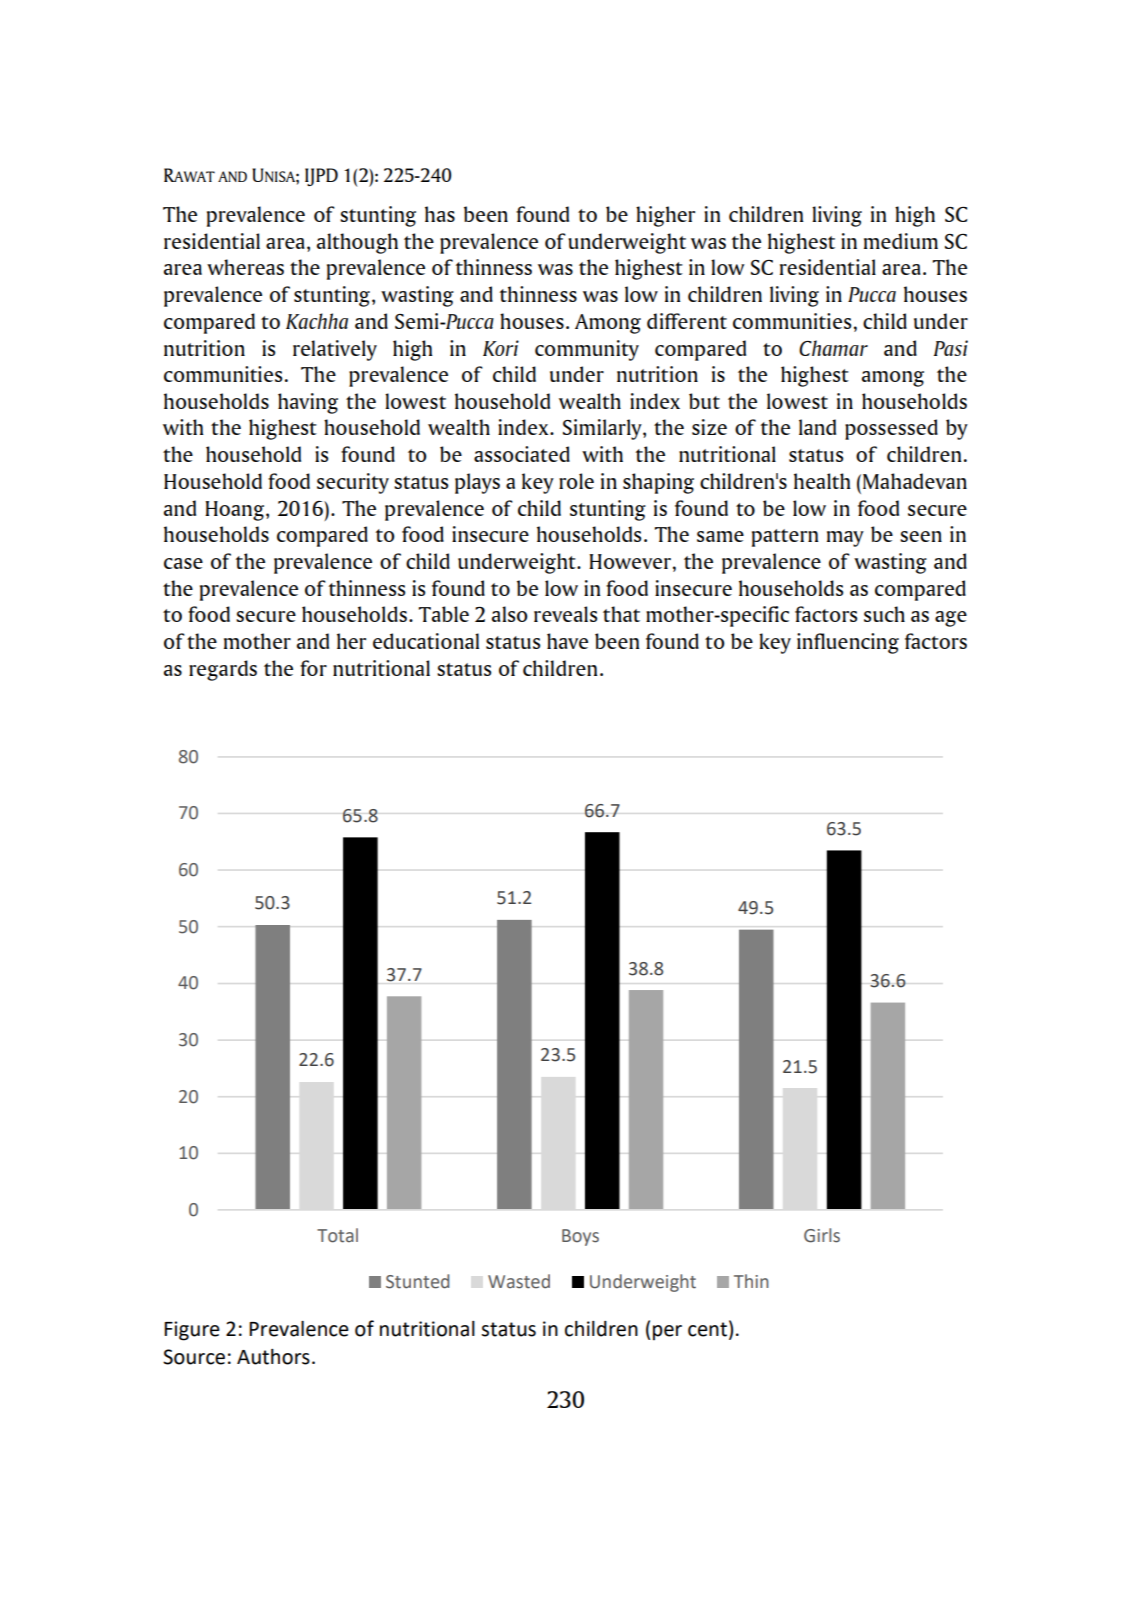 This screenshot has width=1131, height=1607. What do you see at coordinates (440, 214) in the screenshot?
I see `has` at bounding box center [440, 214].
